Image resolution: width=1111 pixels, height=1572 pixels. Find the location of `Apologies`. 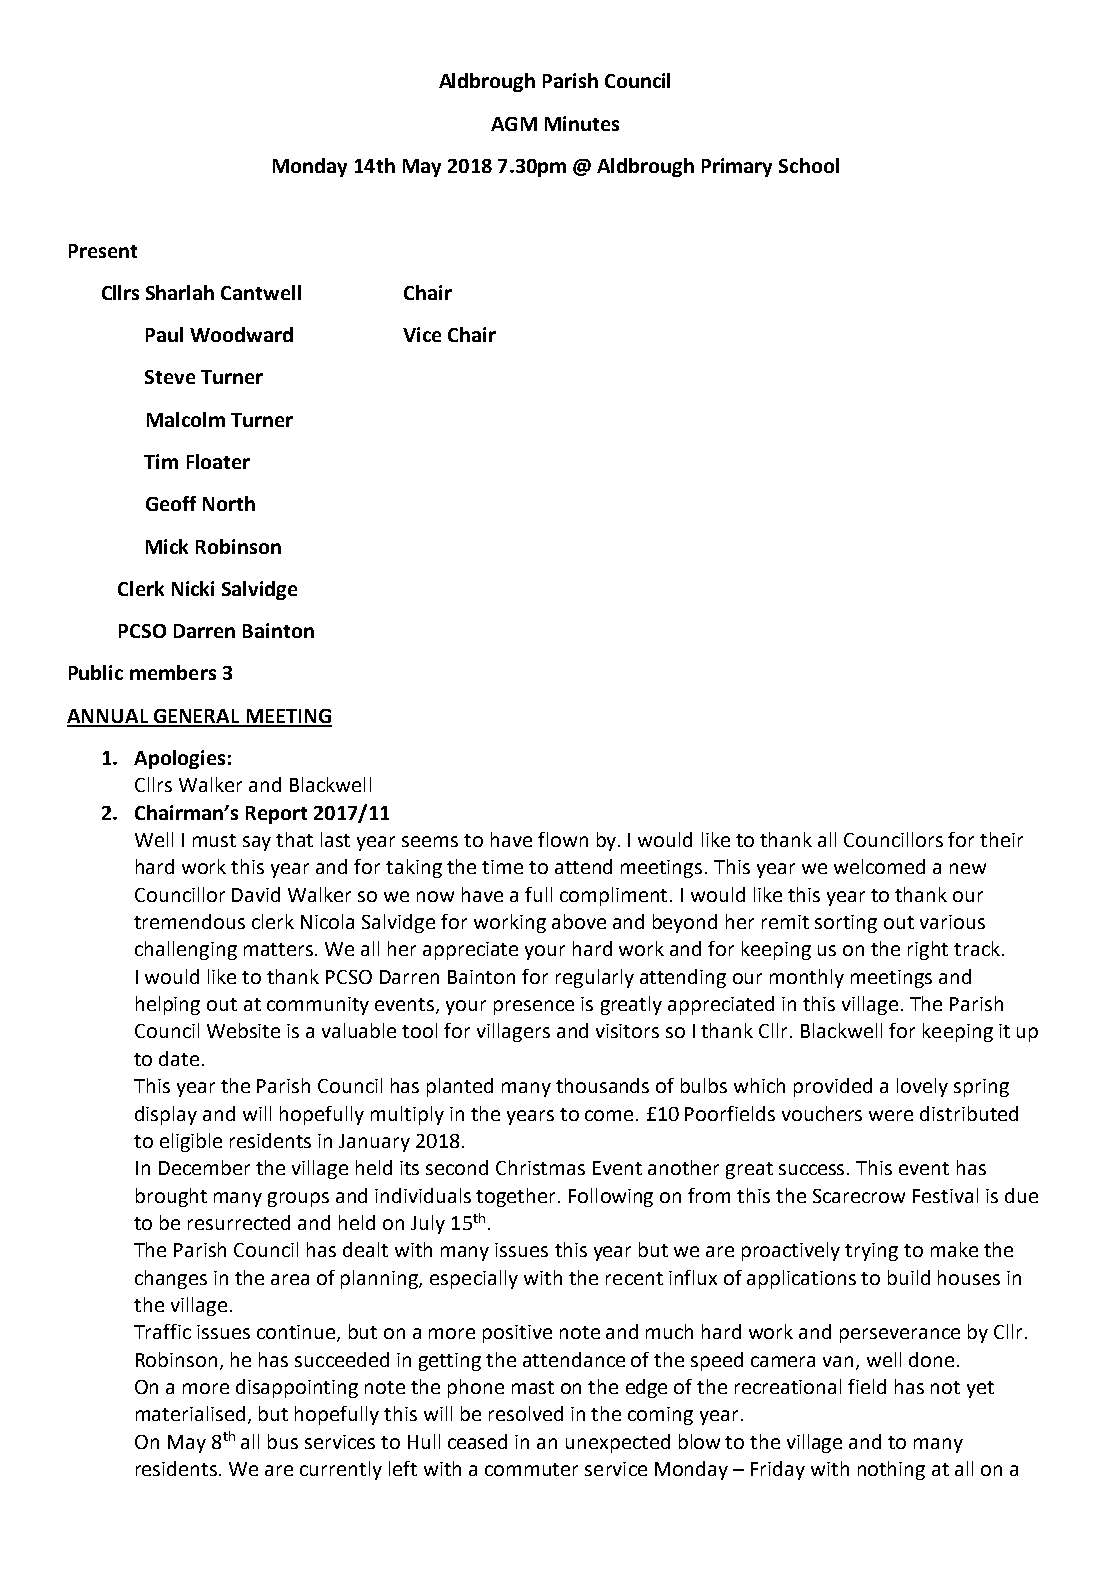

Apologies is located at coordinates (179, 759).
